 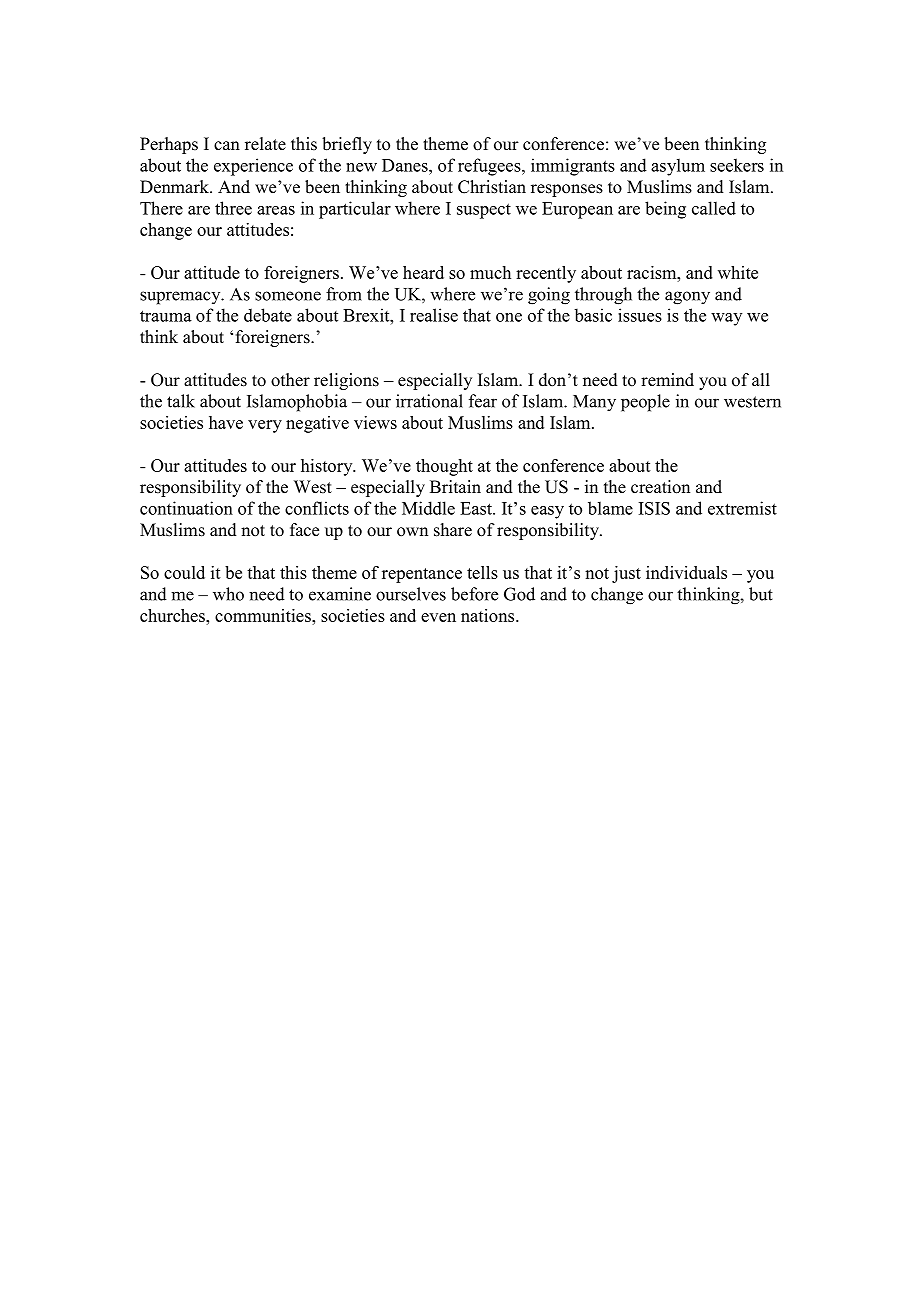 I want to click on experience, so click(x=253, y=167).
